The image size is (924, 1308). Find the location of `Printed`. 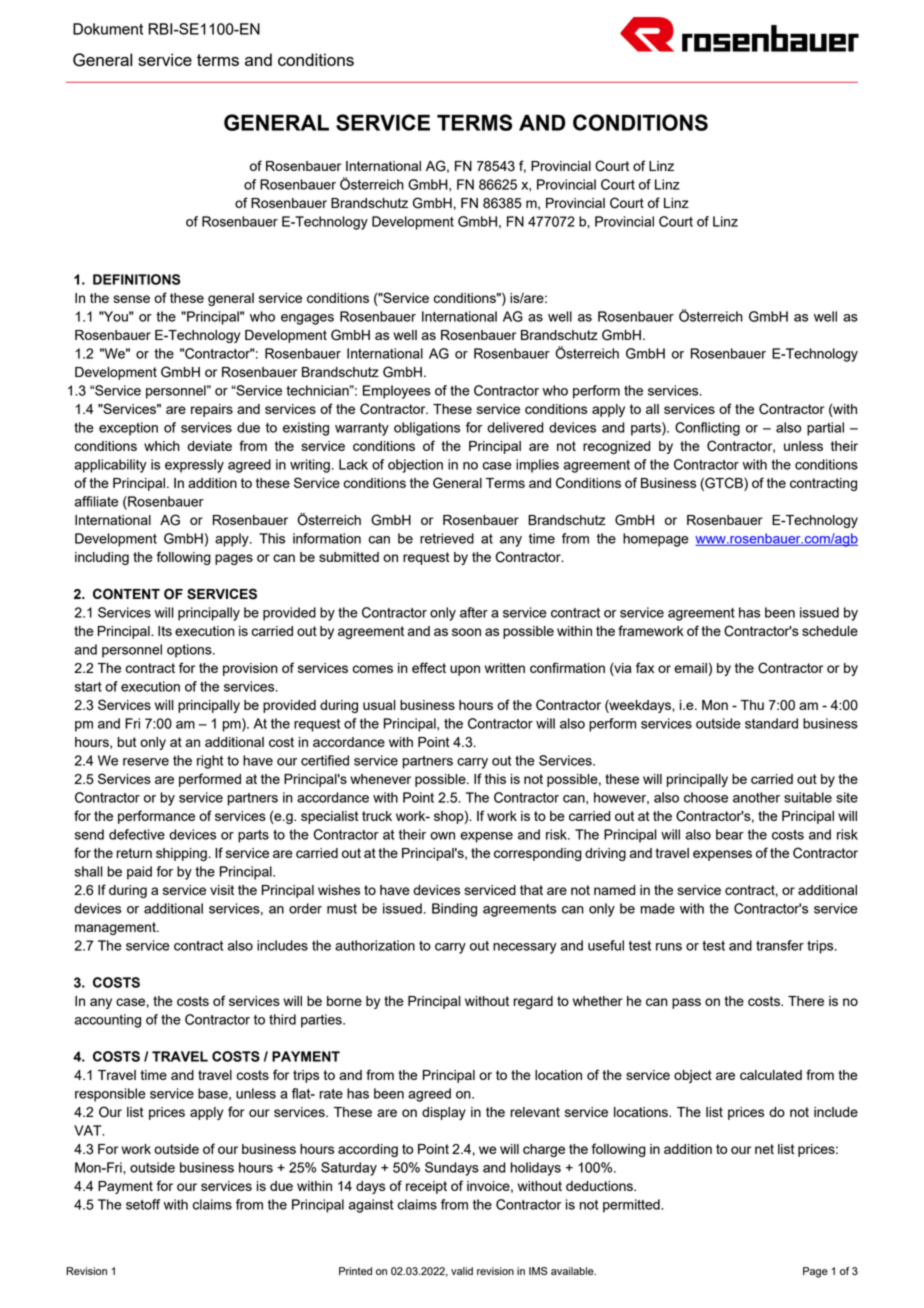

Printed is located at coordinates (355, 1271).
